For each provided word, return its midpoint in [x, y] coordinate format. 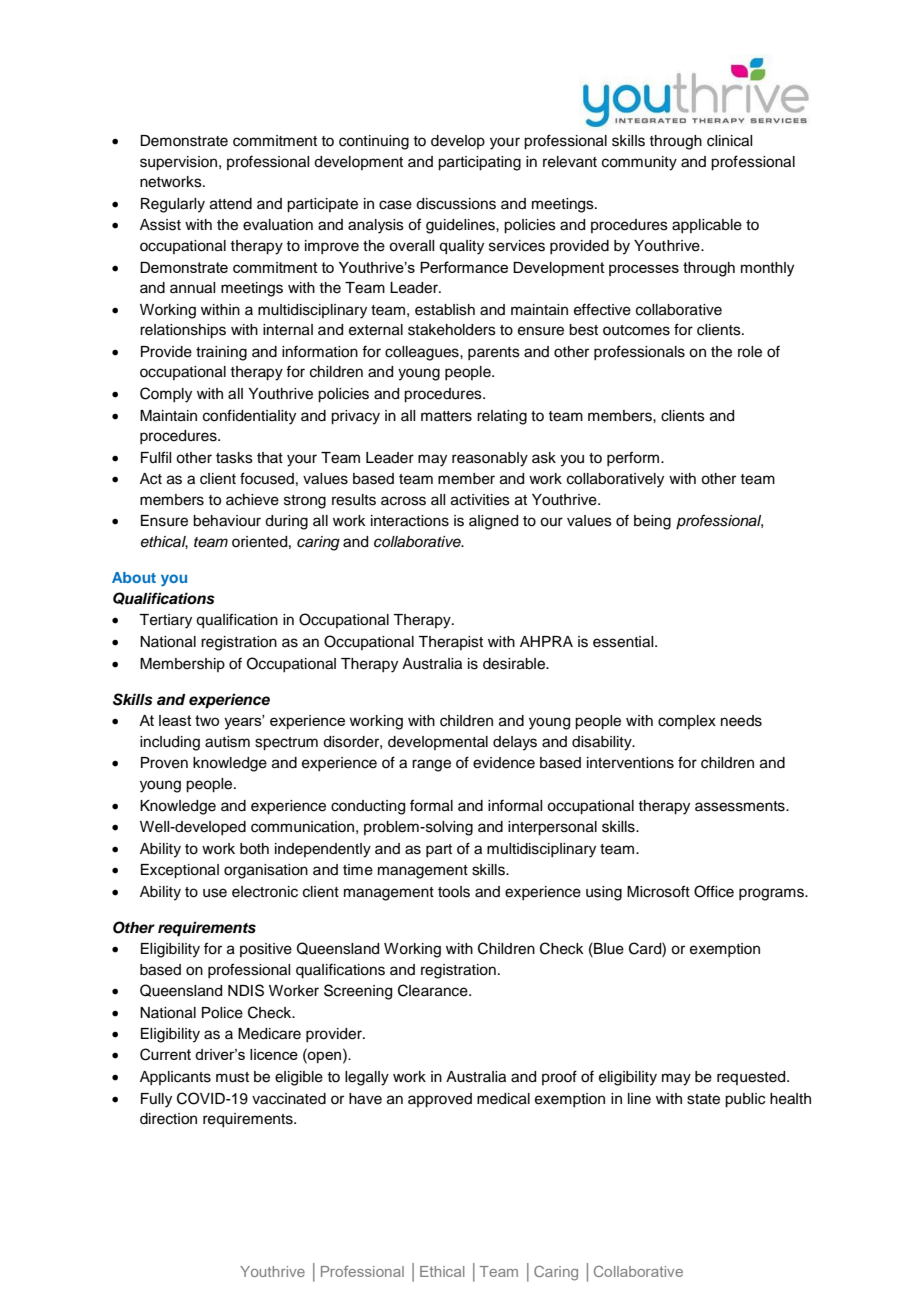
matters [446, 416]
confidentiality [249, 417]
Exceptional [180, 871]
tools [454, 892]
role [750, 352]
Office [714, 891]
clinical [729, 141]
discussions [456, 204]
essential [624, 642]
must [232, 1077]
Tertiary [165, 621]
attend [231, 204]
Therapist [450, 643]
